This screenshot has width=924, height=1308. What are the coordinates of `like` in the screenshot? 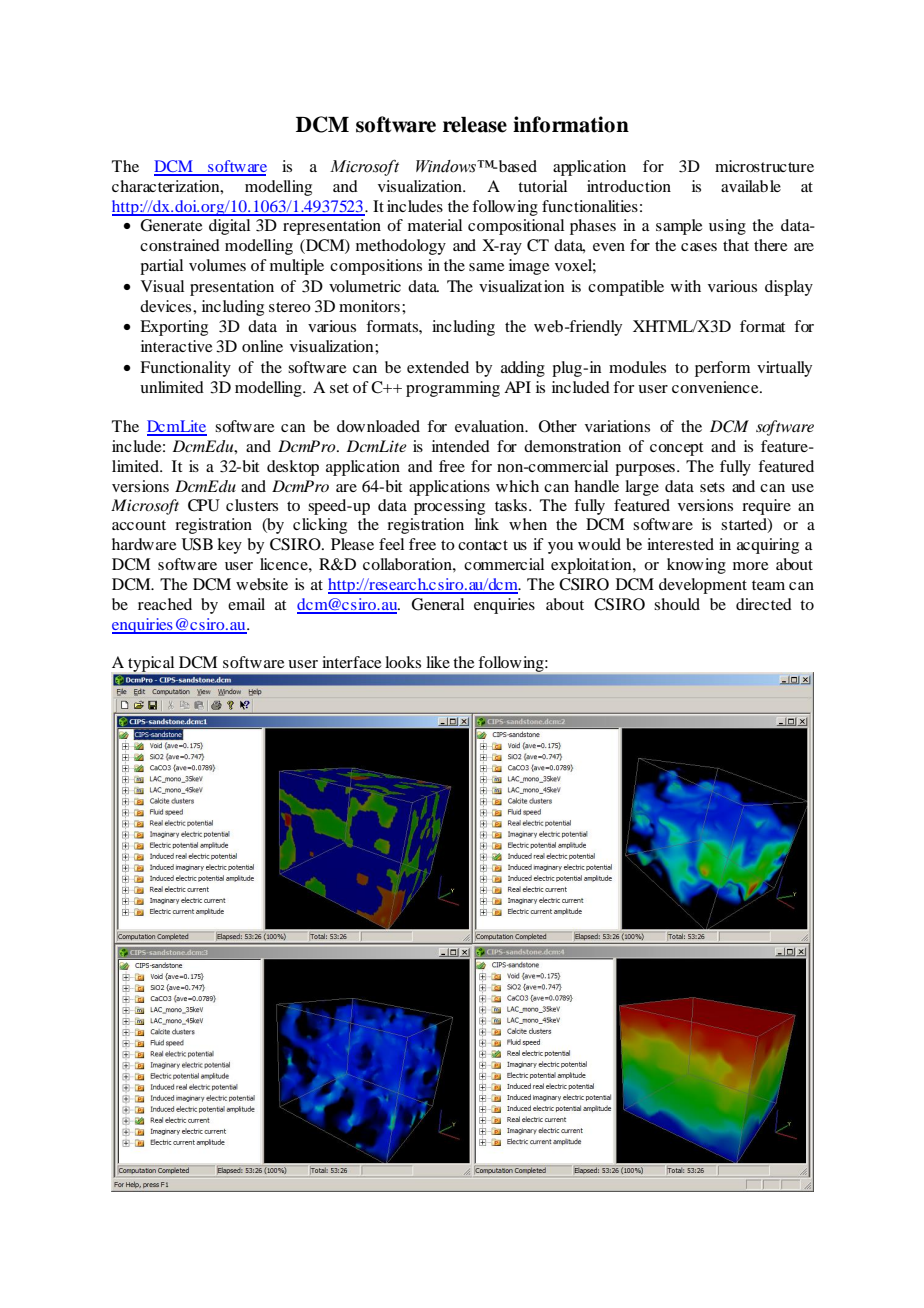 It's located at (438, 662).
